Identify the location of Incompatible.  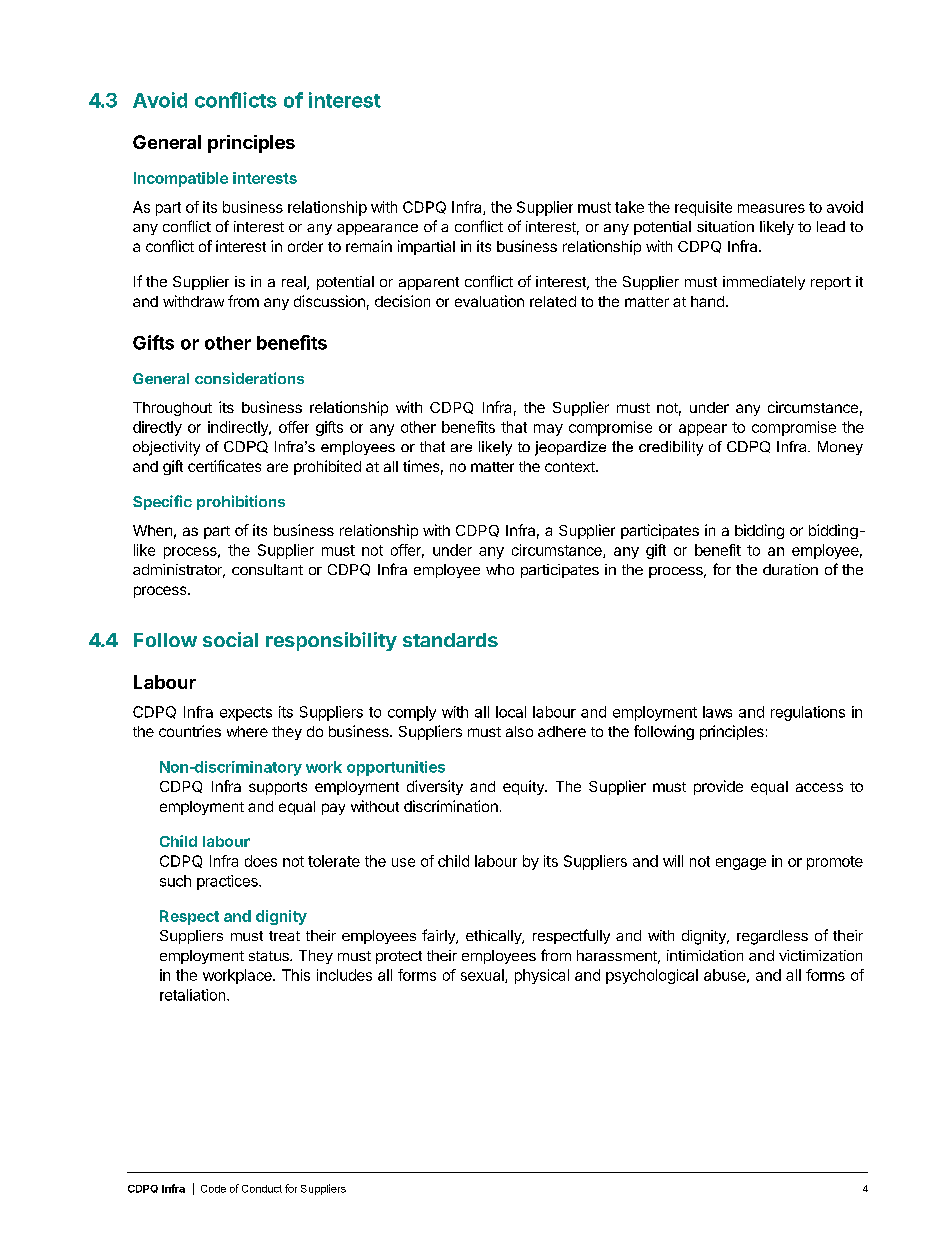
(181, 179).
